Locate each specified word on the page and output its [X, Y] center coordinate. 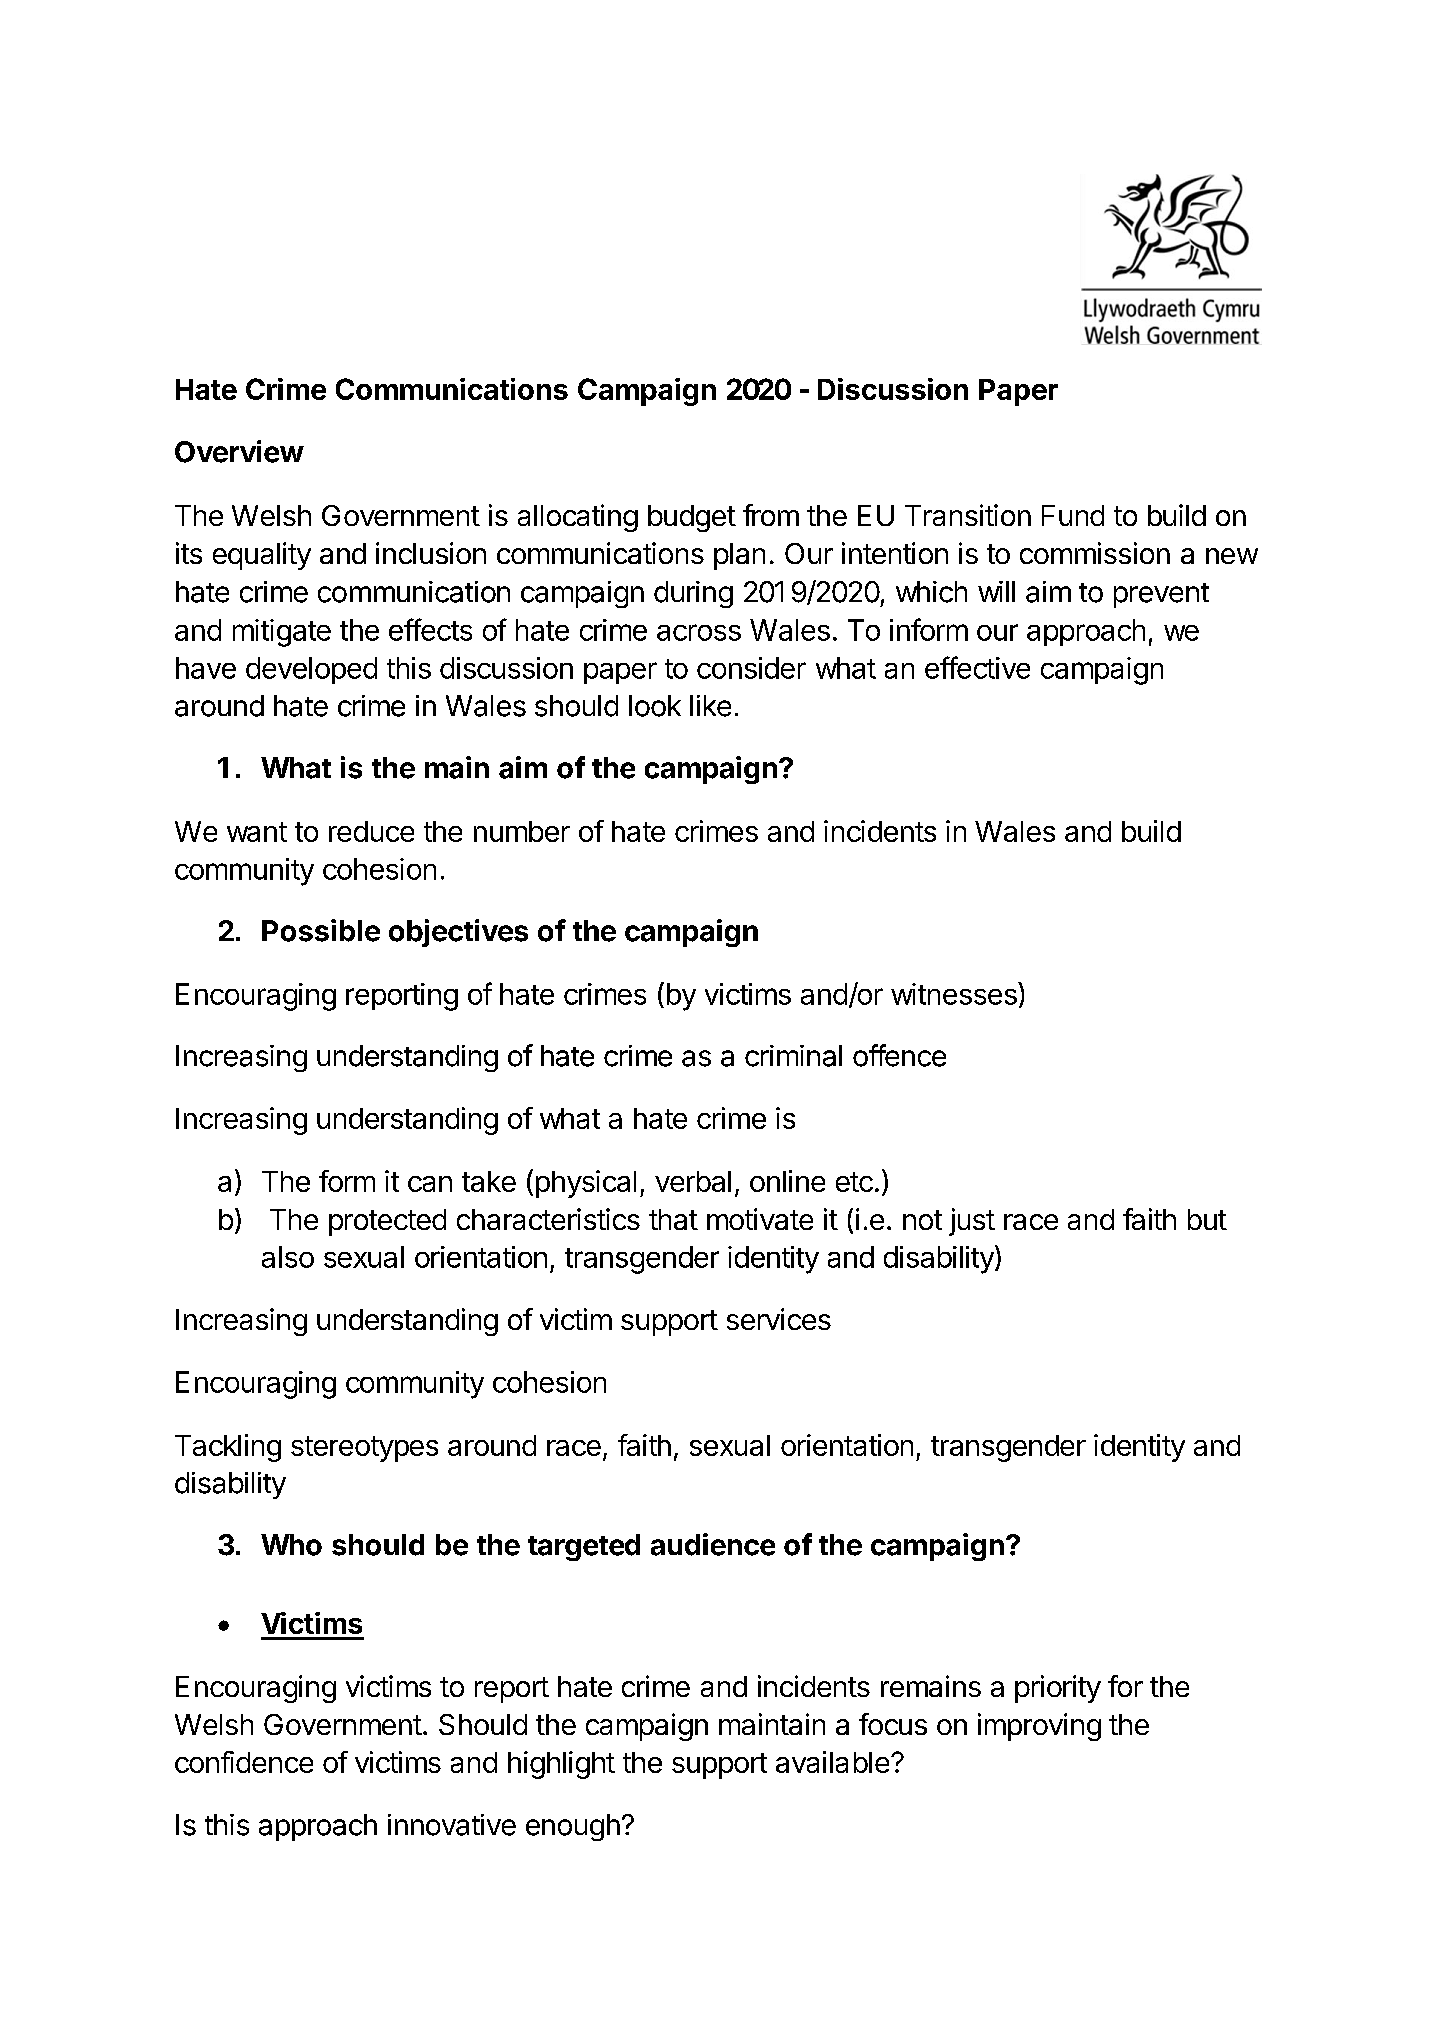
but [1207, 1219]
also [288, 1257]
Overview [239, 451]
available [832, 1762]
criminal [793, 1056]
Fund [1073, 515]
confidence [244, 1762]
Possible [321, 930]
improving [1039, 1727]
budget [692, 518]
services [779, 1319]
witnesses [955, 993]
